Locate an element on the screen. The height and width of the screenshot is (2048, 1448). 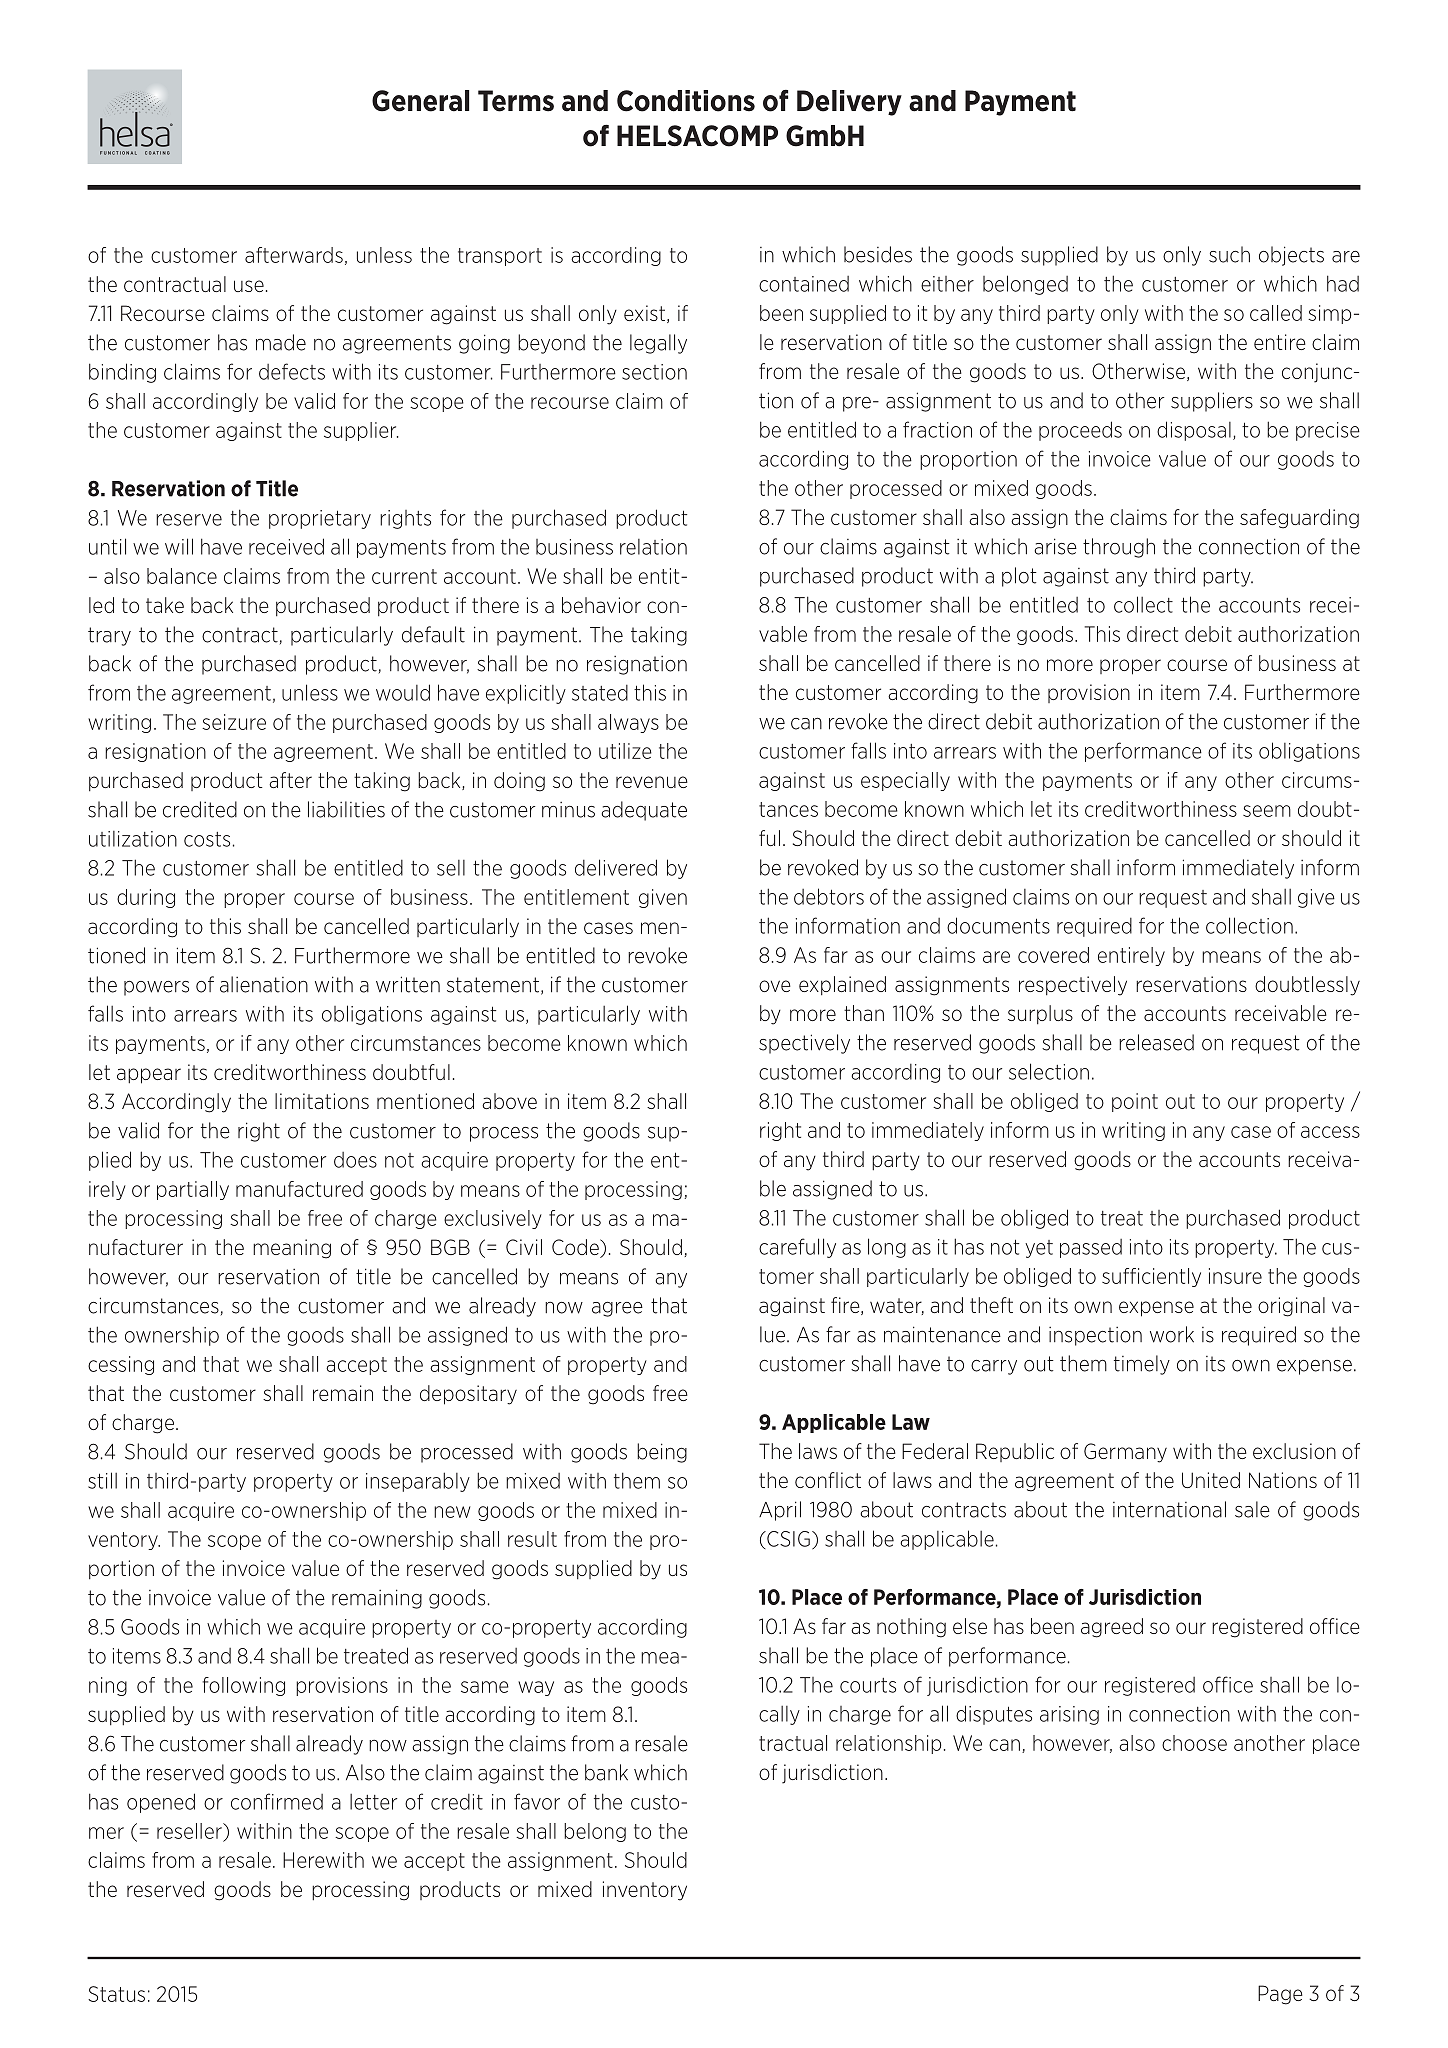
behavior is located at coordinates (601, 605).
